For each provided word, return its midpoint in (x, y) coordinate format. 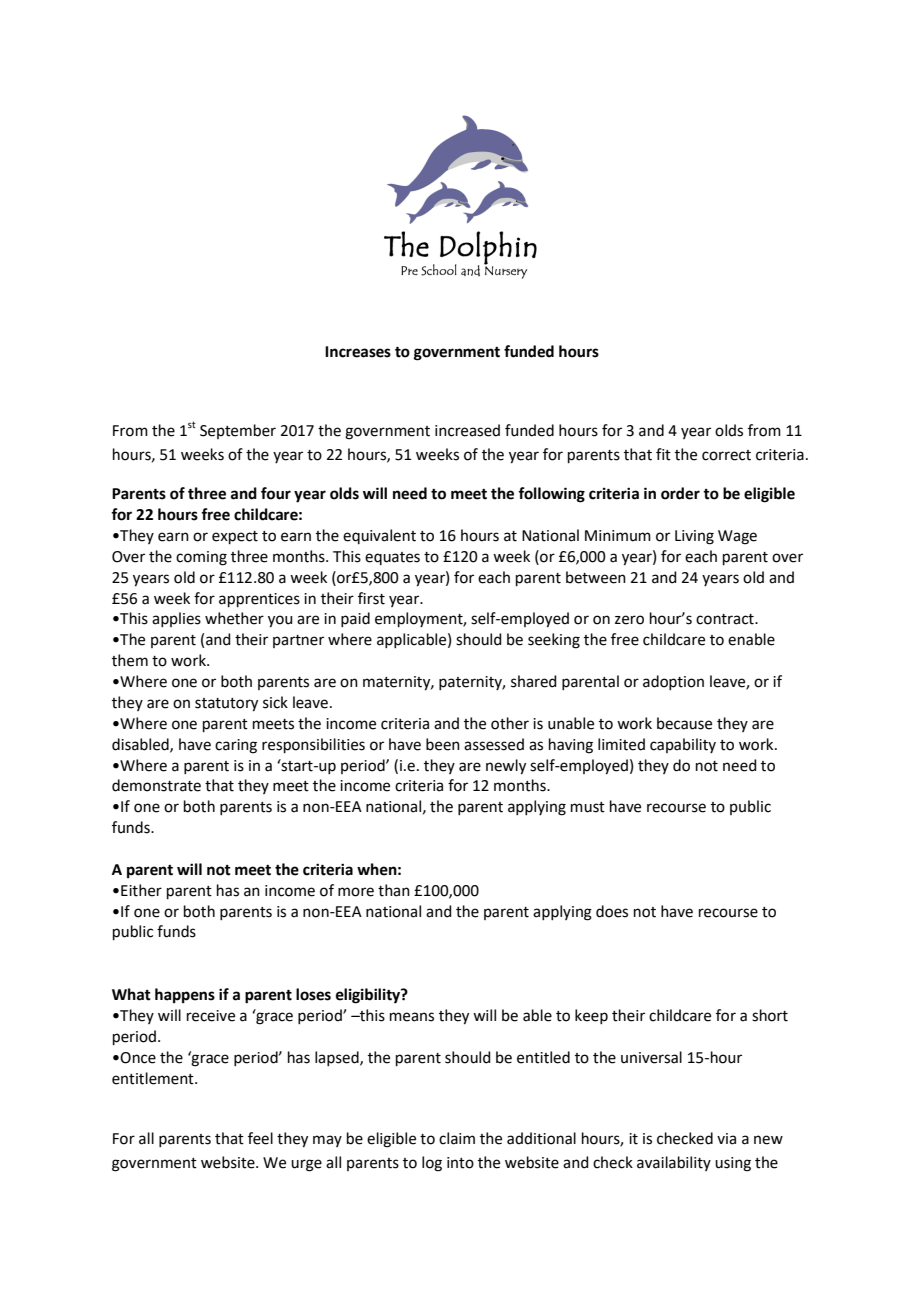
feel (260, 1138)
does (612, 911)
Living (694, 537)
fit (663, 454)
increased (467, 430)
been (443, 744)
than (394, 890)
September (238, 431)
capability (683, 745)
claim (457, 1138)
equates (392, 558)
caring (236, 746)
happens (185, 996)
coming (201, 558)
